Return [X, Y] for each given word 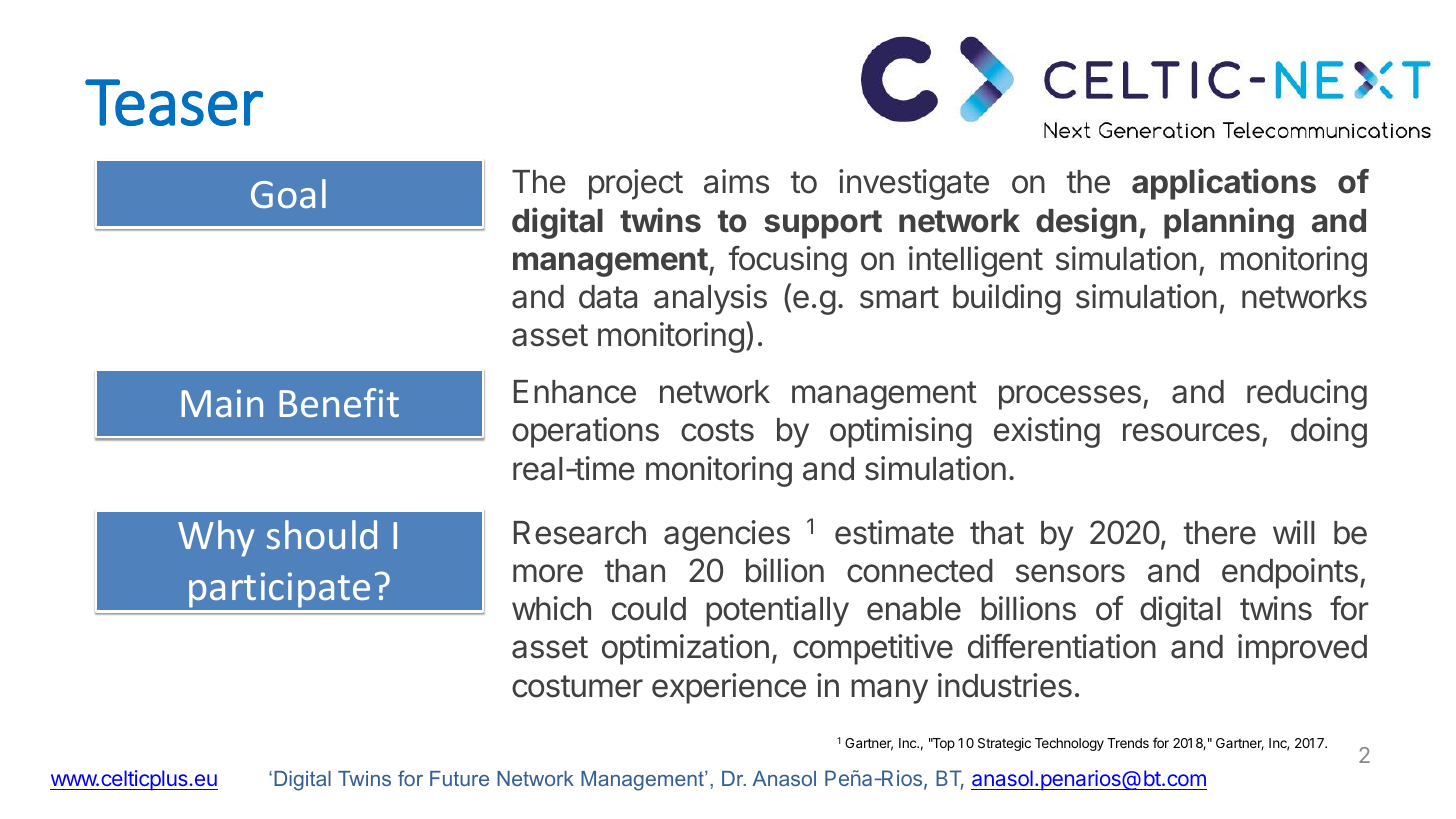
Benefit [339, 402]
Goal [288, 193]
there [1220, 533]
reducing [1307, 394]
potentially [777, 611]
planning [1229, 223]
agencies [727, 535]
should [322, 534]
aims [736, 181]
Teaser [174, 102]
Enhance [575, 392]
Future [459, 778]
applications [1224, 184]
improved [1302, 649]
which [551, 608]
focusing [788, 261]
